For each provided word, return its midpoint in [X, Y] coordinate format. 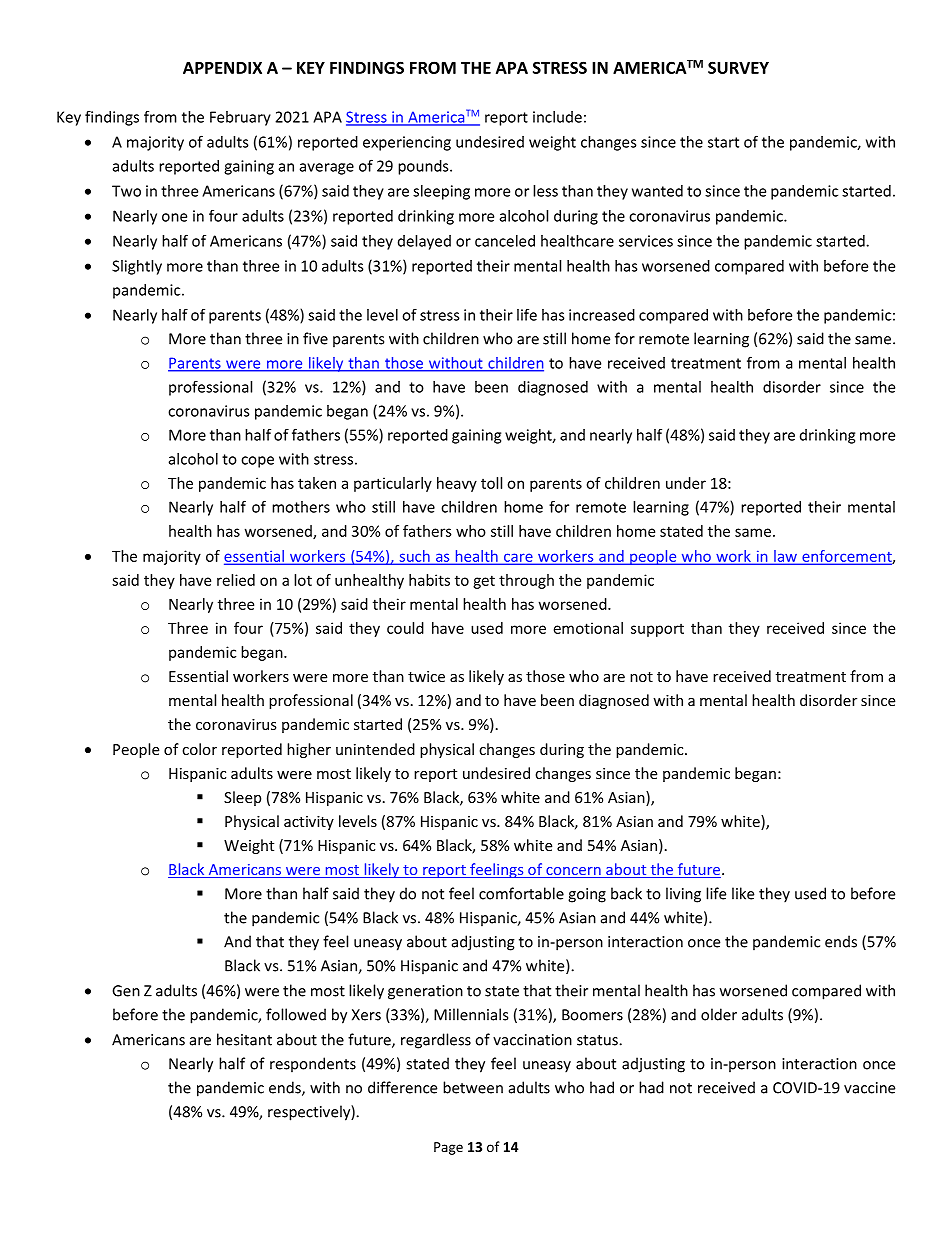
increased [602, 315]
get [484, 582]
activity [309, 823]
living [683, 895]
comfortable [521, 893]
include [557, 117]
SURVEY [738, 67]
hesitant [244, 1039]
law [785, 557]
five [315, 338]
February [240, 118]
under [686, 483]
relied [236, 580]
